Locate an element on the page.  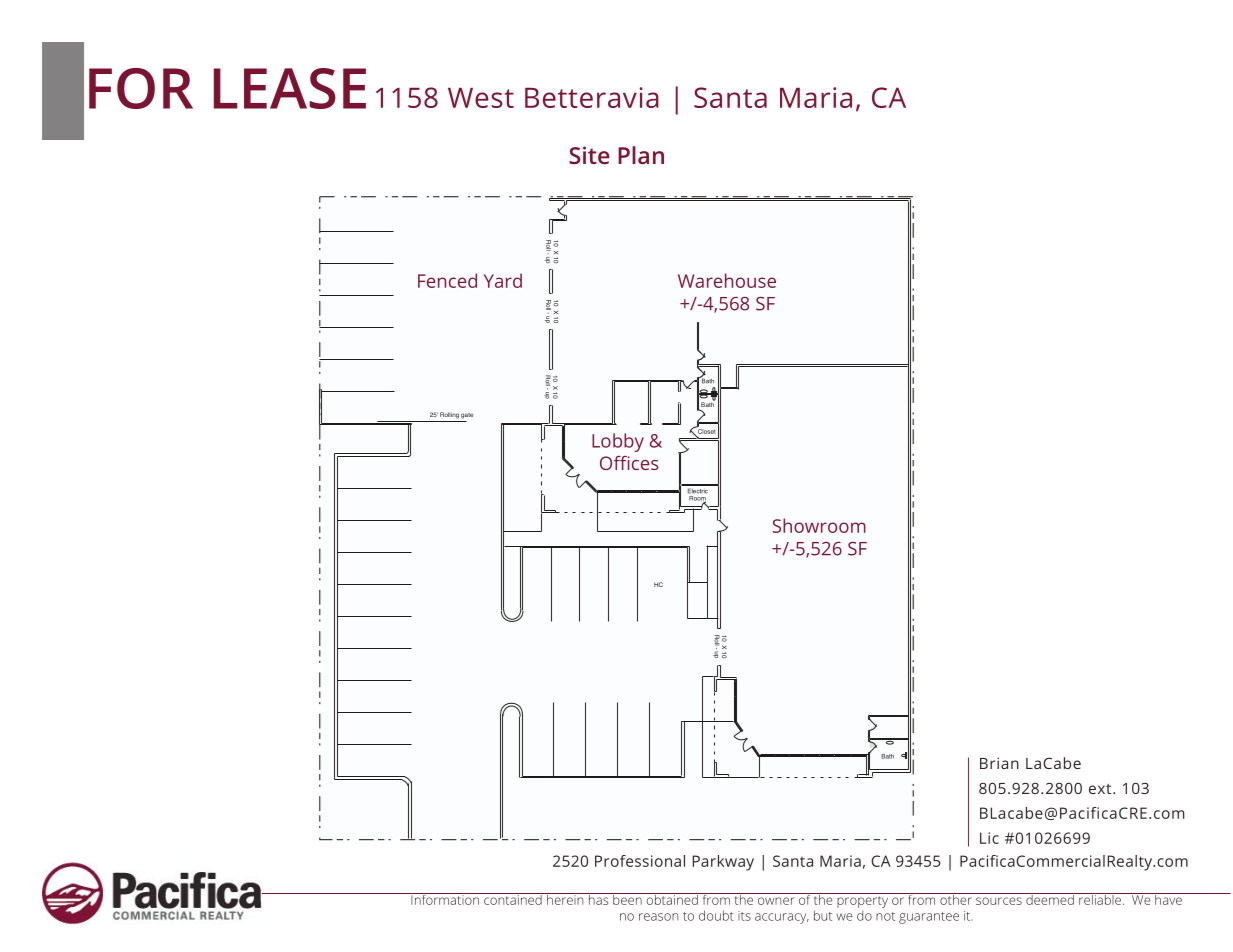
ext is located at coordinates (1101, 789).
